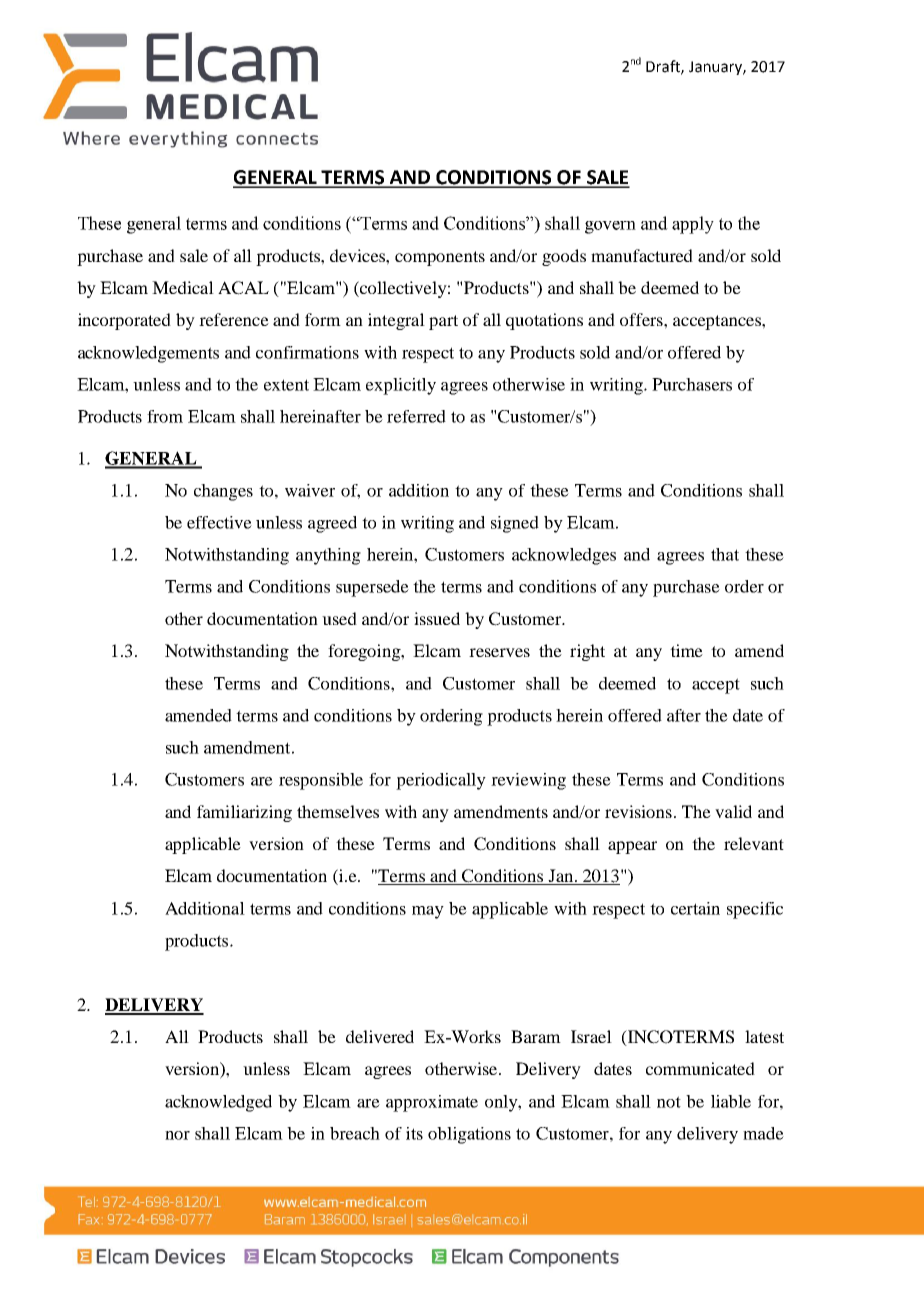 The image size is (924, 1308). I want to click on reserves, so click(499, 652).
